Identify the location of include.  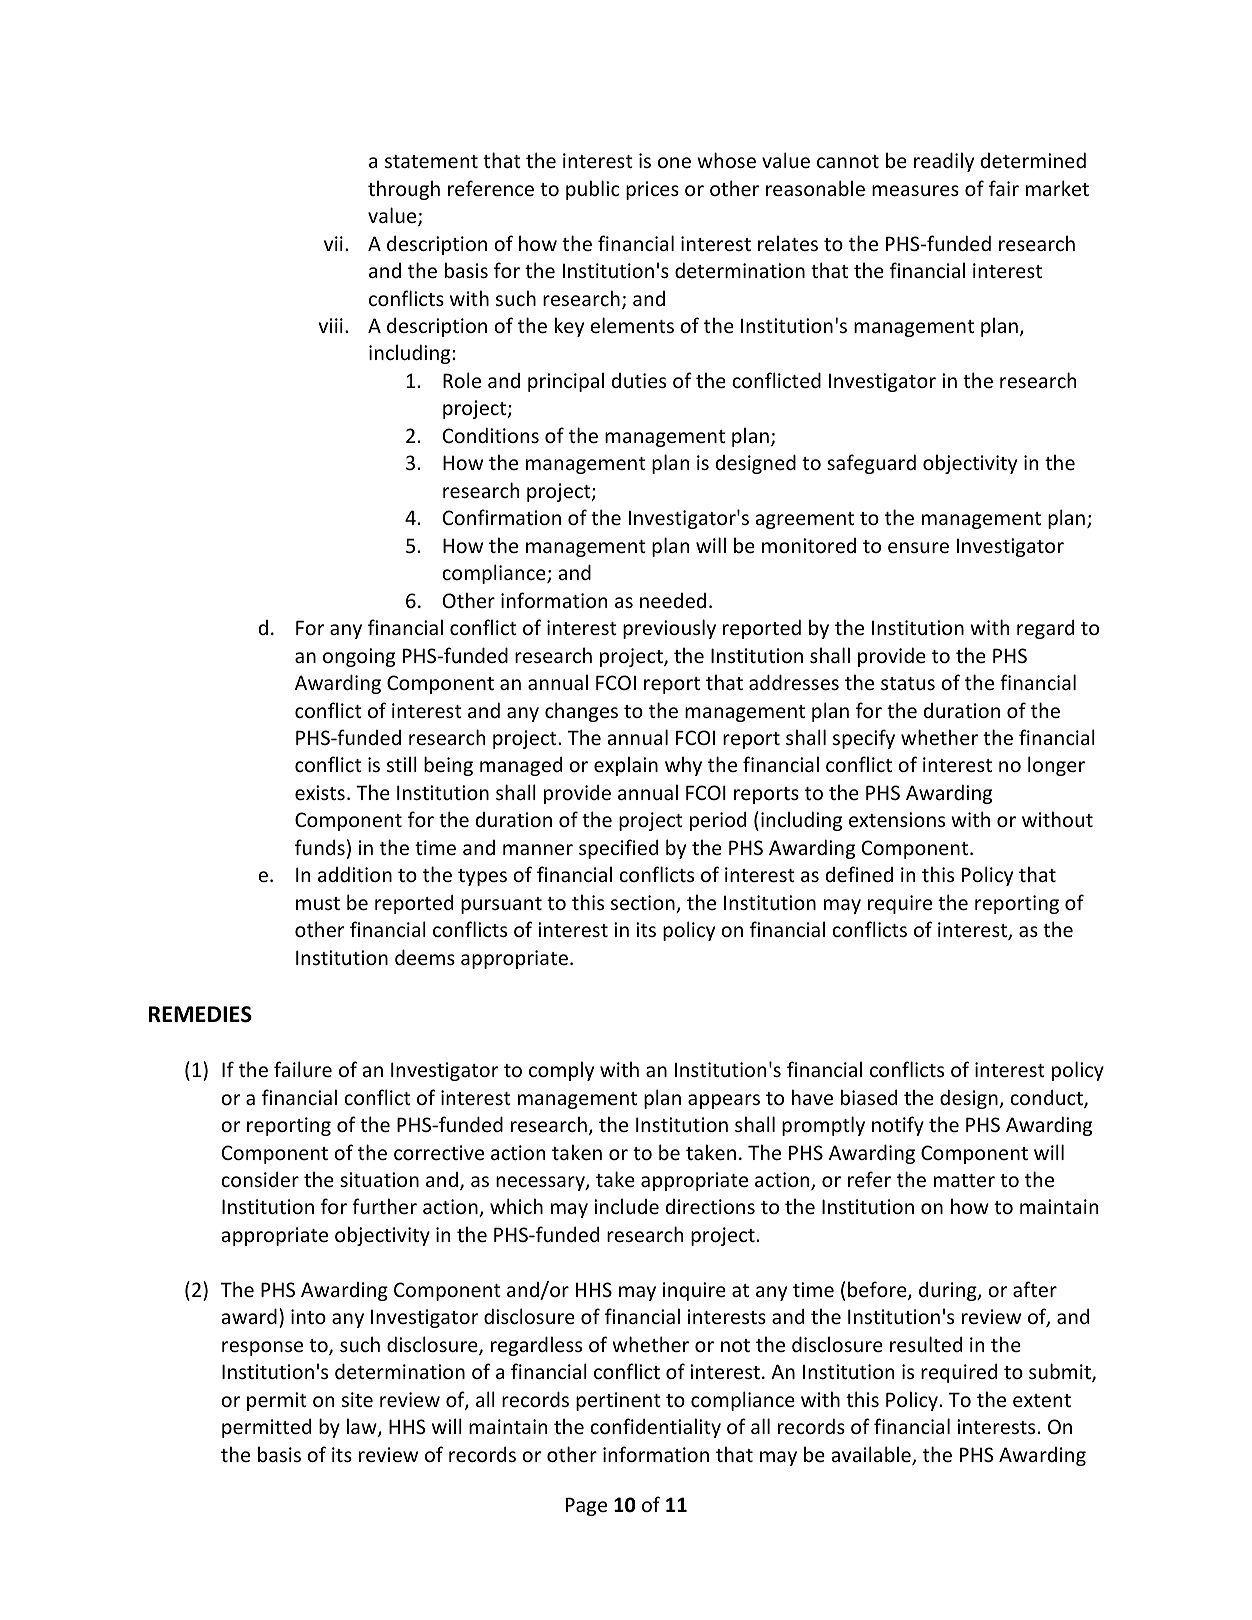
(626, 1206).
